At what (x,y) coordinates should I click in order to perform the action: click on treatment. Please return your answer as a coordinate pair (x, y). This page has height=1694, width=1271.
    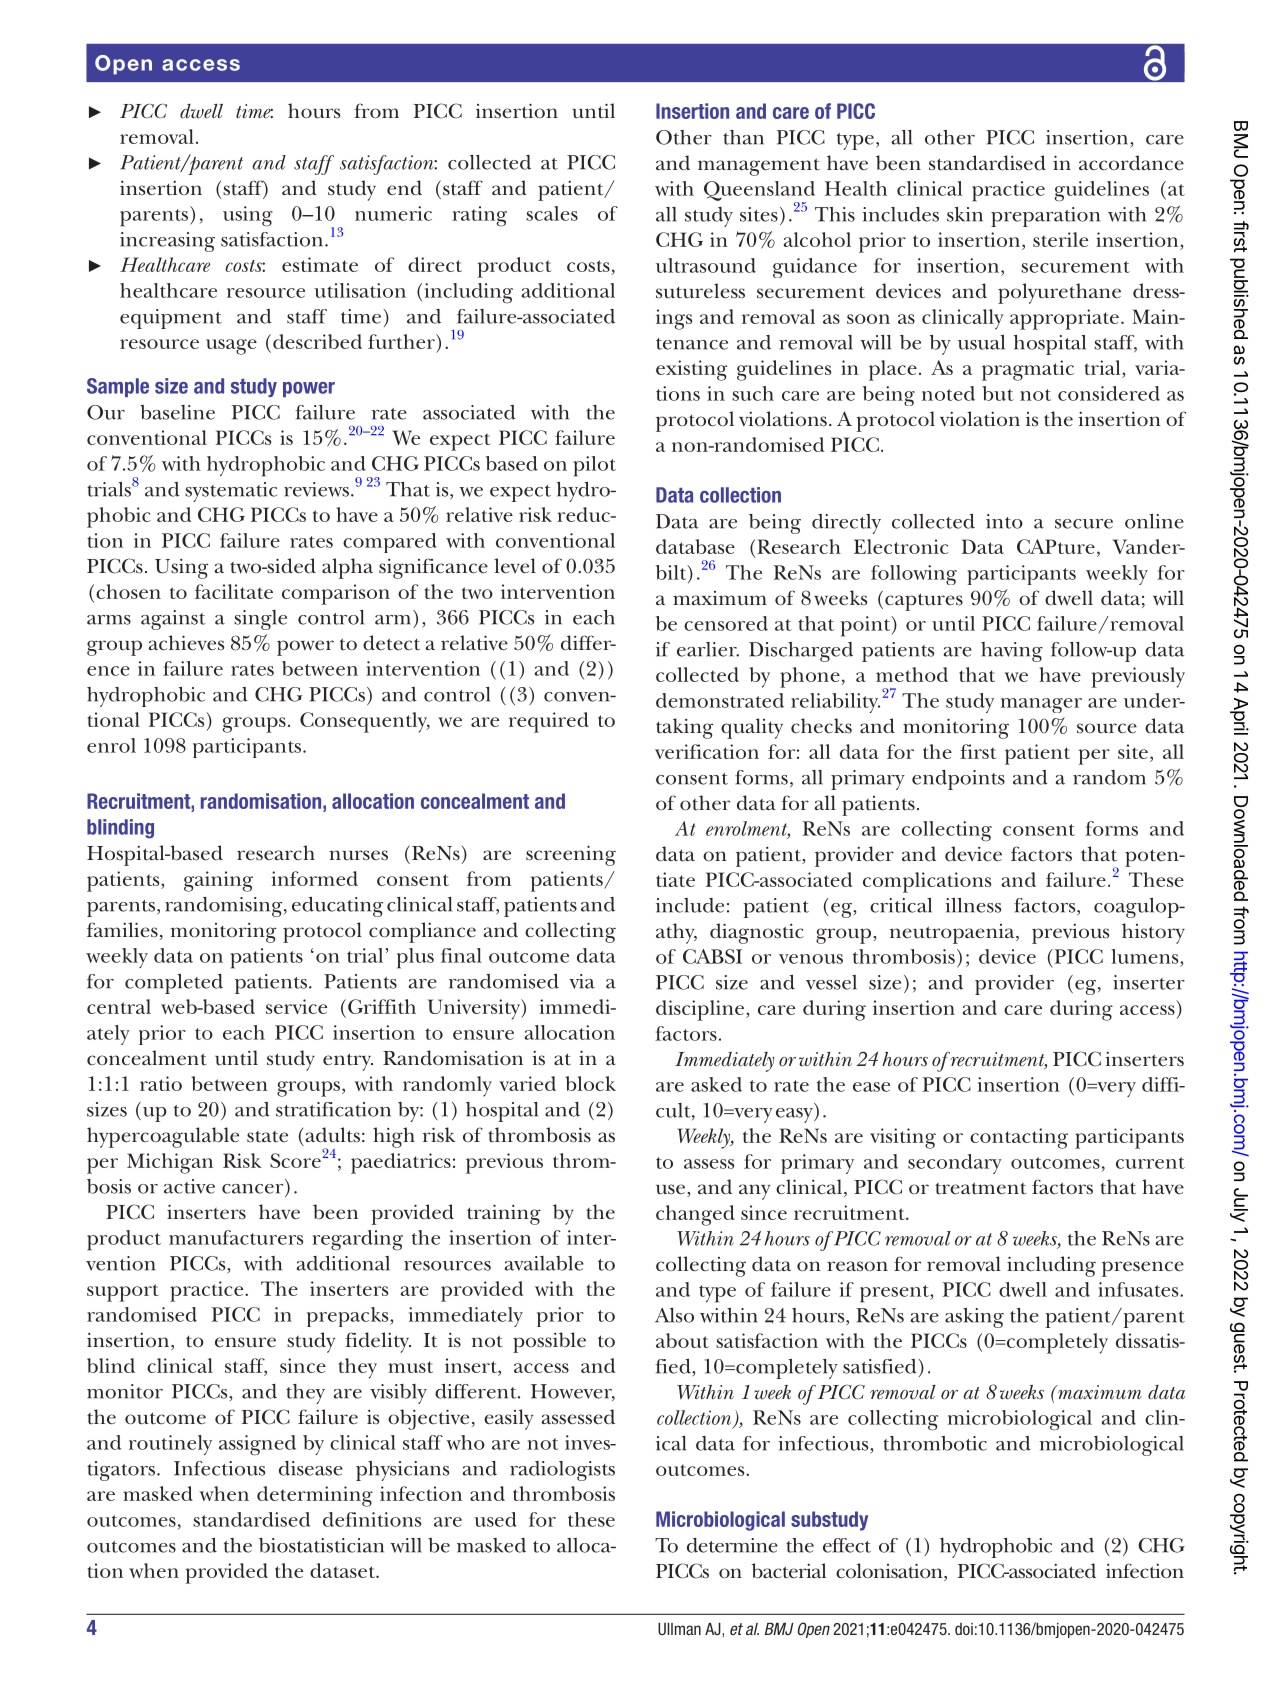
    Looking at the image, I should click on (980, 1188).
